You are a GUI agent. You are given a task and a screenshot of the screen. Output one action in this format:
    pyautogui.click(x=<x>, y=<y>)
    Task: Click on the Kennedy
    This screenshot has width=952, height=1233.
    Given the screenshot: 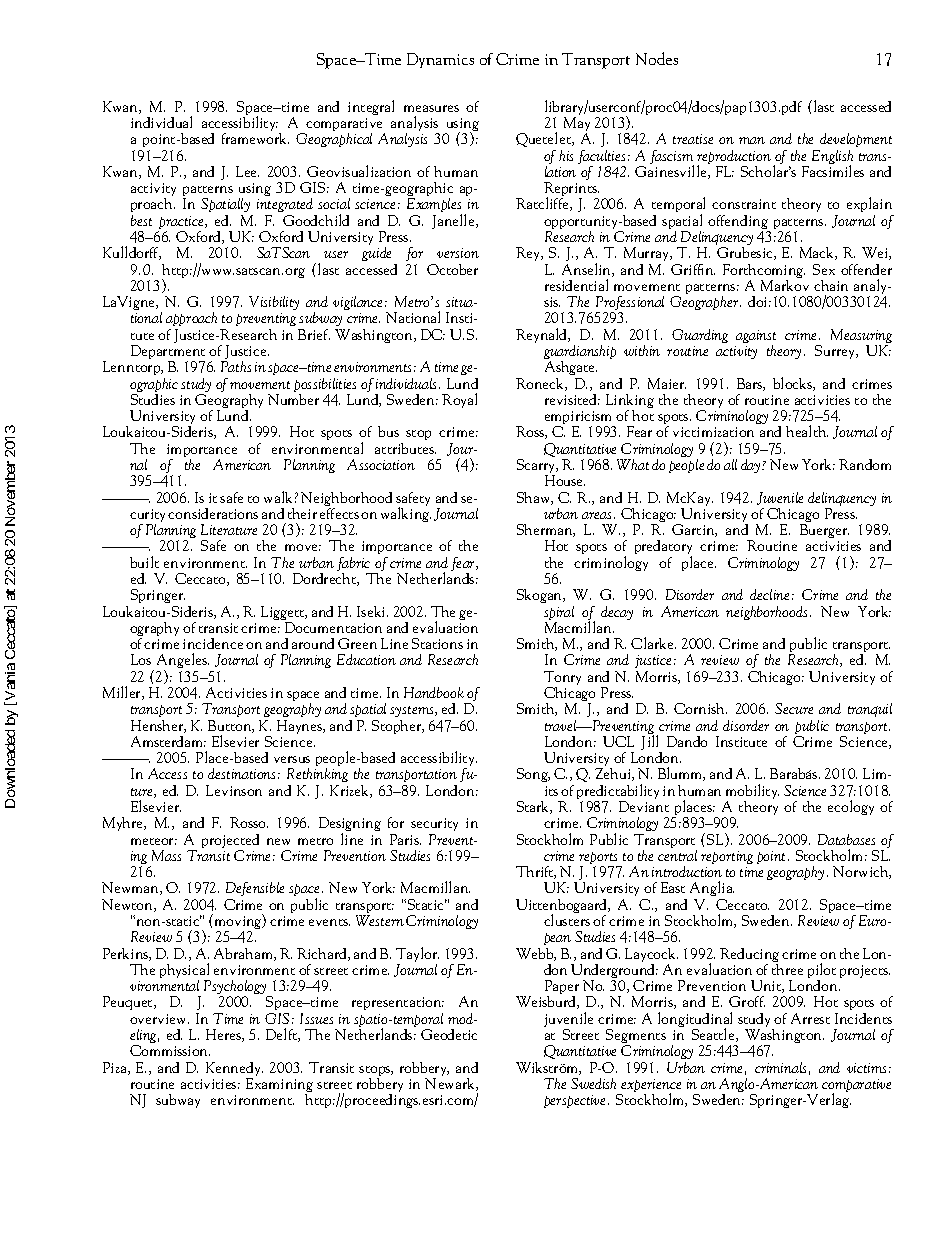 What is the action you would take?
    pyautogui.click(x=234, y=1070)
